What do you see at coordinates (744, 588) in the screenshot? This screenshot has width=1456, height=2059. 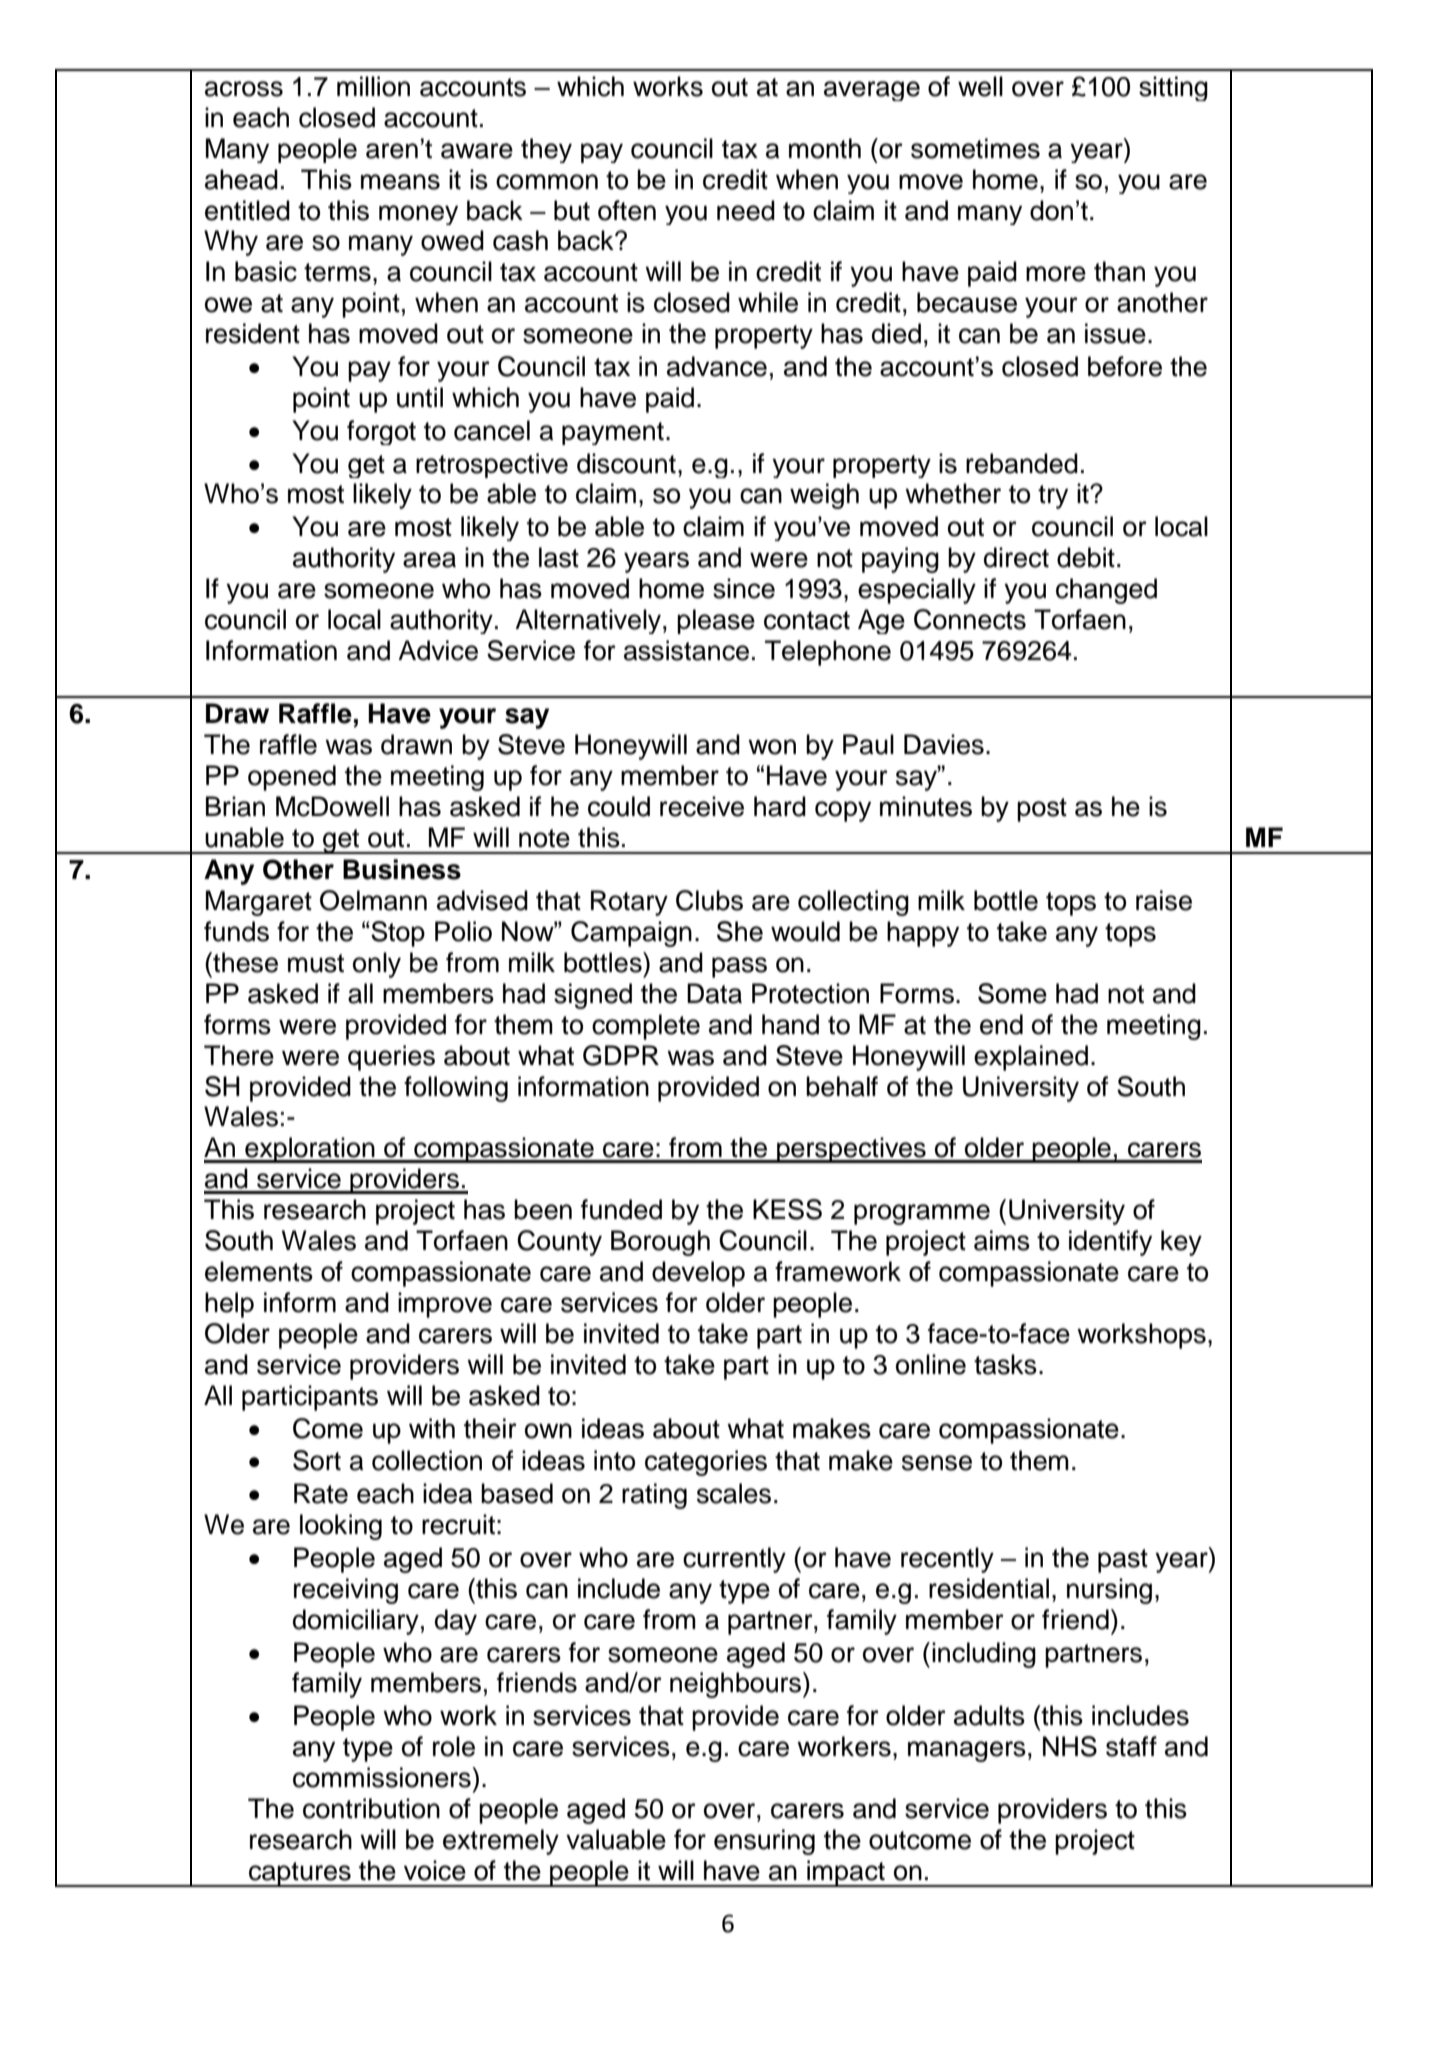 I see `since` at bounding box center [744, 588].
